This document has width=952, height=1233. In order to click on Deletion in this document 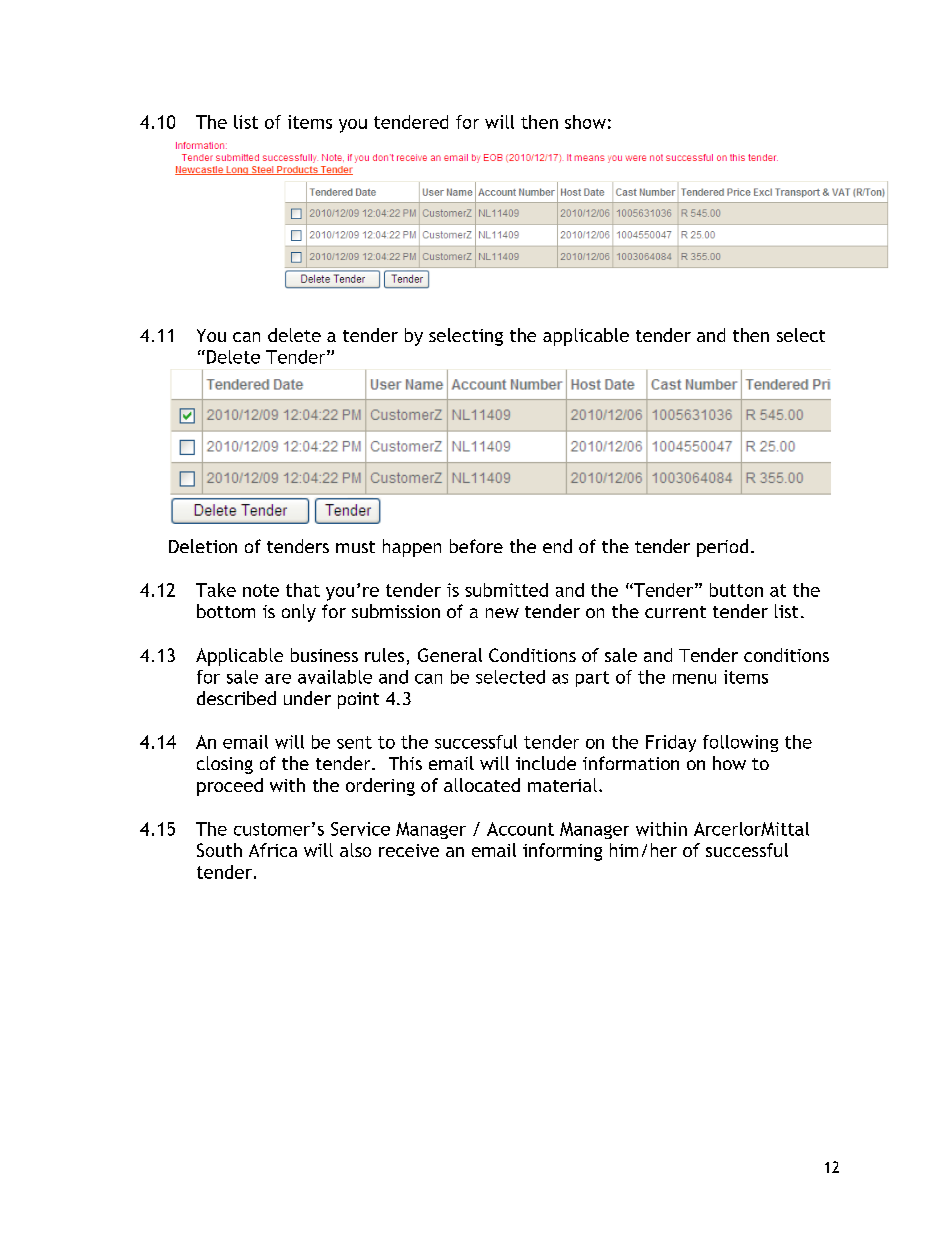, I will do `click(203, 546)`.
